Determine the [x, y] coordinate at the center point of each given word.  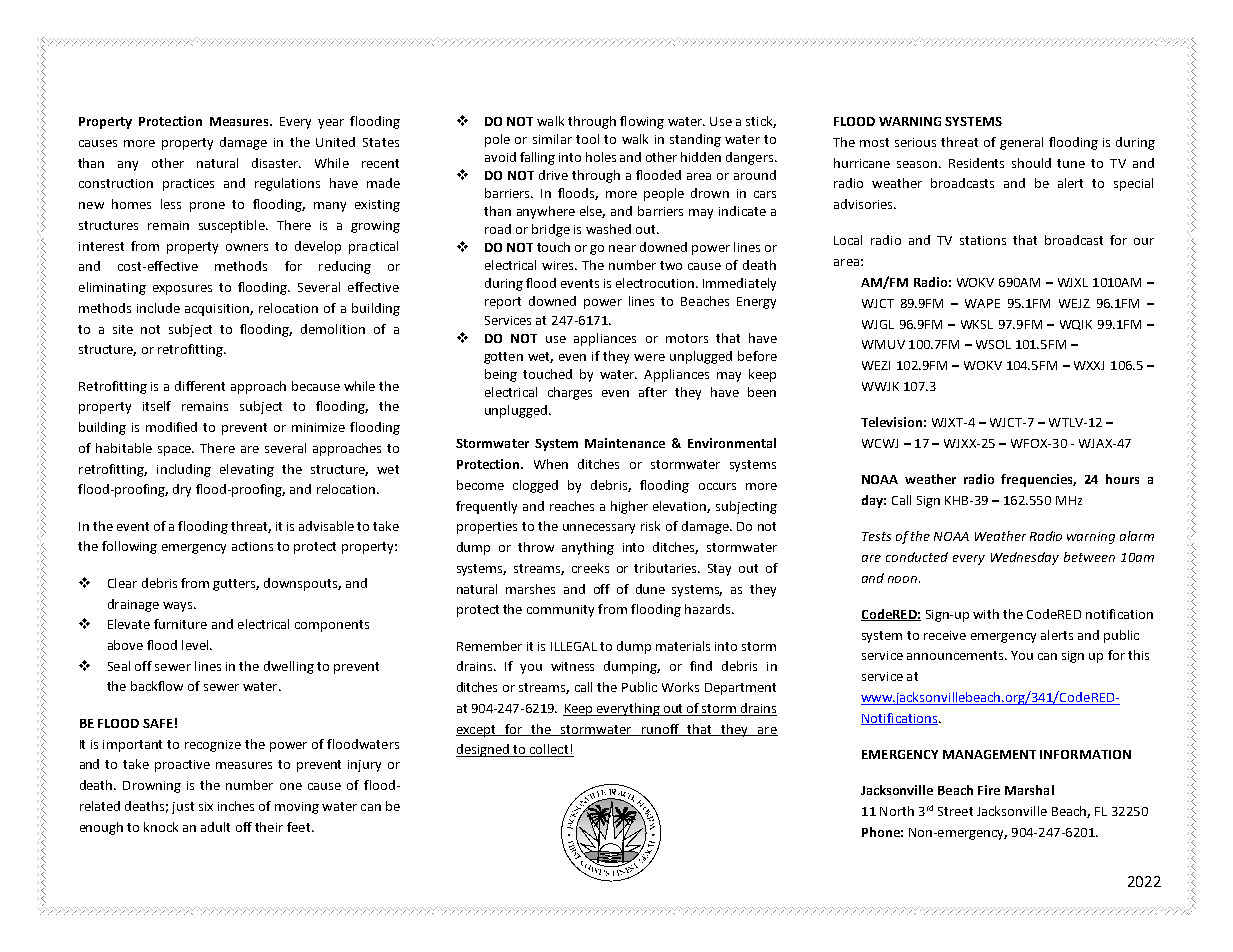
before [757, 356]
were [649, 357]
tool [587, 139]
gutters [236, 585]
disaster [276, 163]
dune [650, 589]
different [200, 386]
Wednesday [1025, 558]
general [1021, 143]
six [206, 806]
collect [549, 750]
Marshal [1029, 790]
